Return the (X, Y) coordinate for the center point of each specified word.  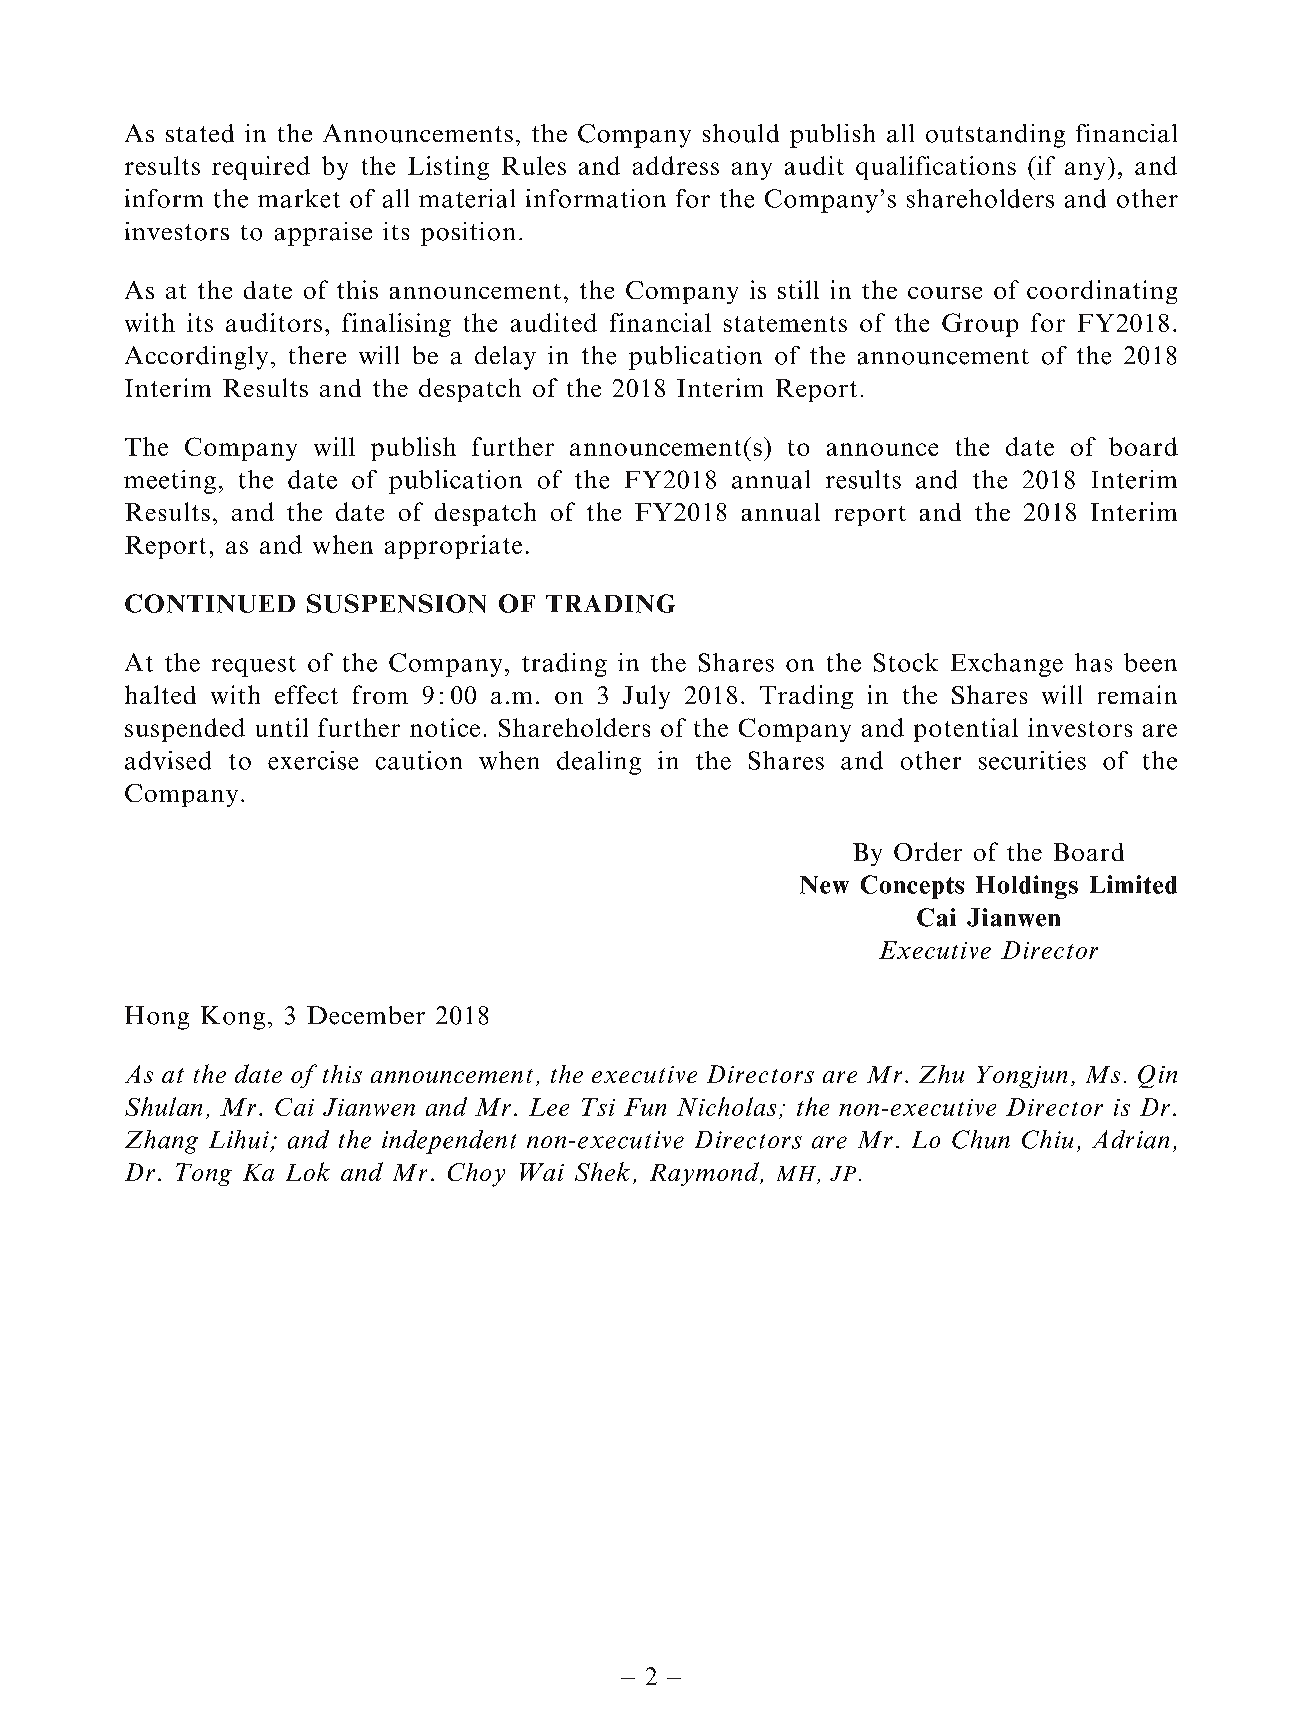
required (261, 168)
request (254, 666)
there (317, 355)
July (646, 697)
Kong (233, 1018)
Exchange (1007, 665)
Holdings (1027, 887)
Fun (645, 1107)
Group (980, 325)
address (676, 165)
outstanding (995, 136)
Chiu (1047, 1139)
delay (505, 358)
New (824, 885)
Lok (308, 1171)
